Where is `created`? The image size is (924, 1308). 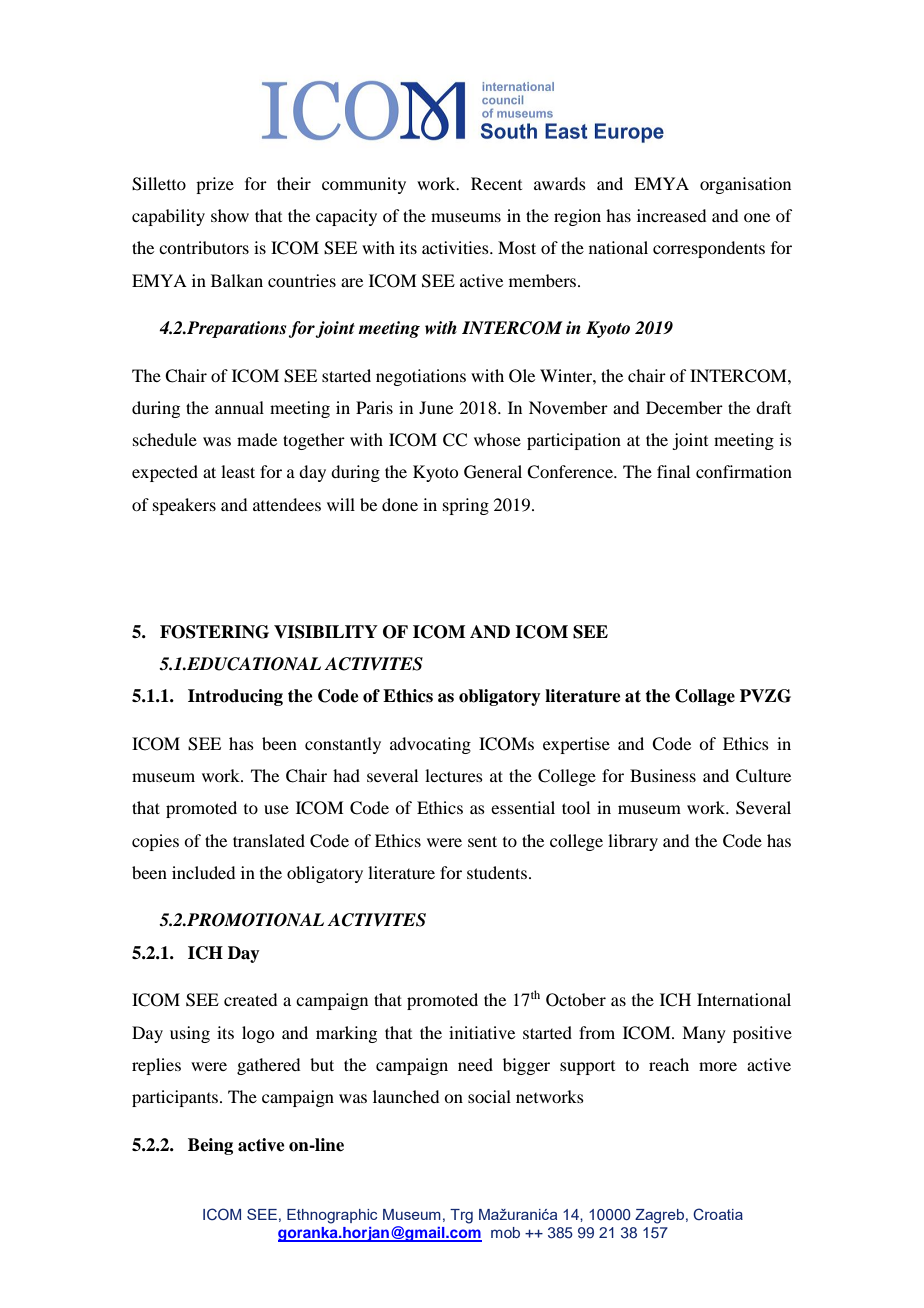
created is located at coordinates (250, 999).
